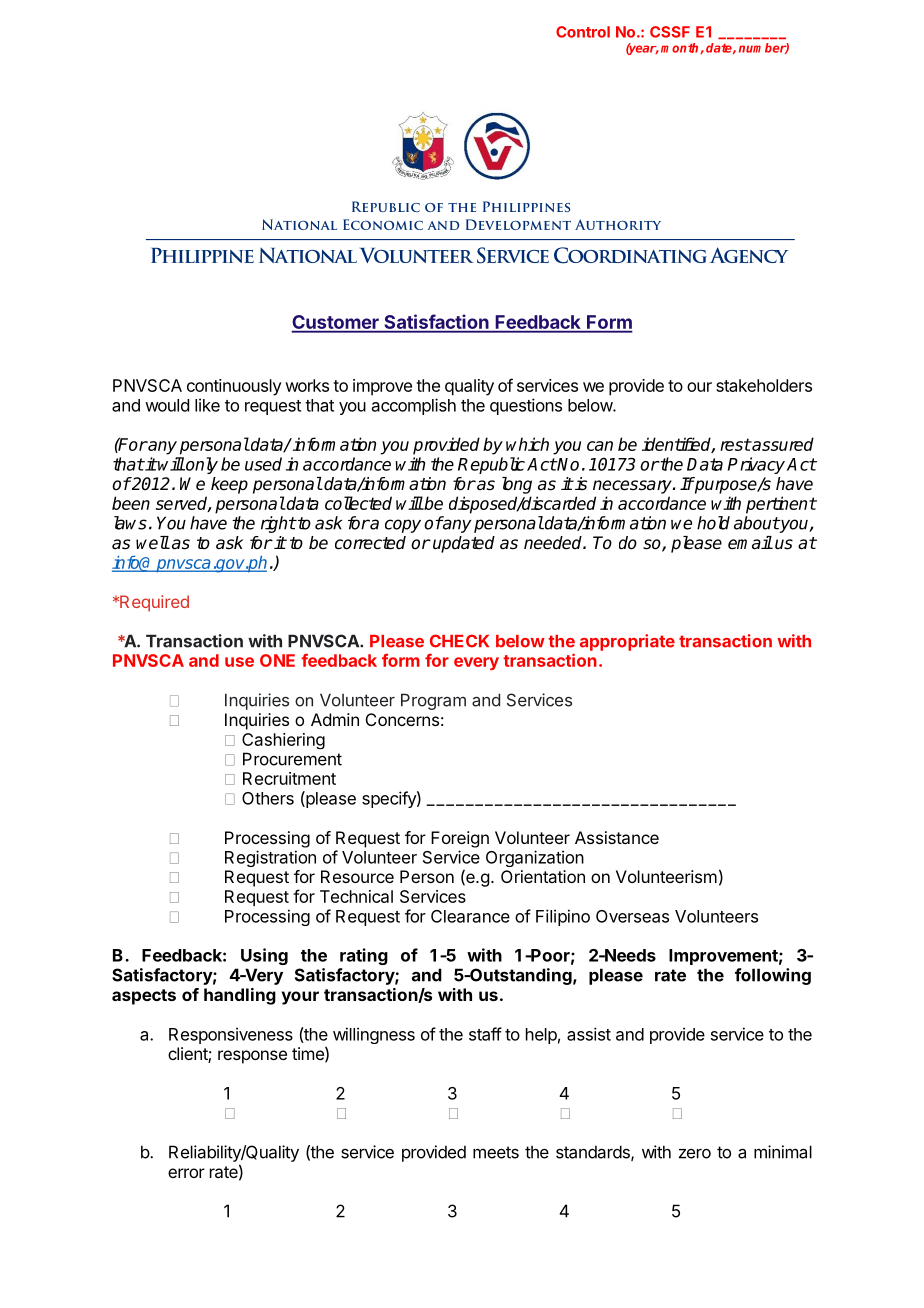  I want to click on accomplish, so click(414, 406).
